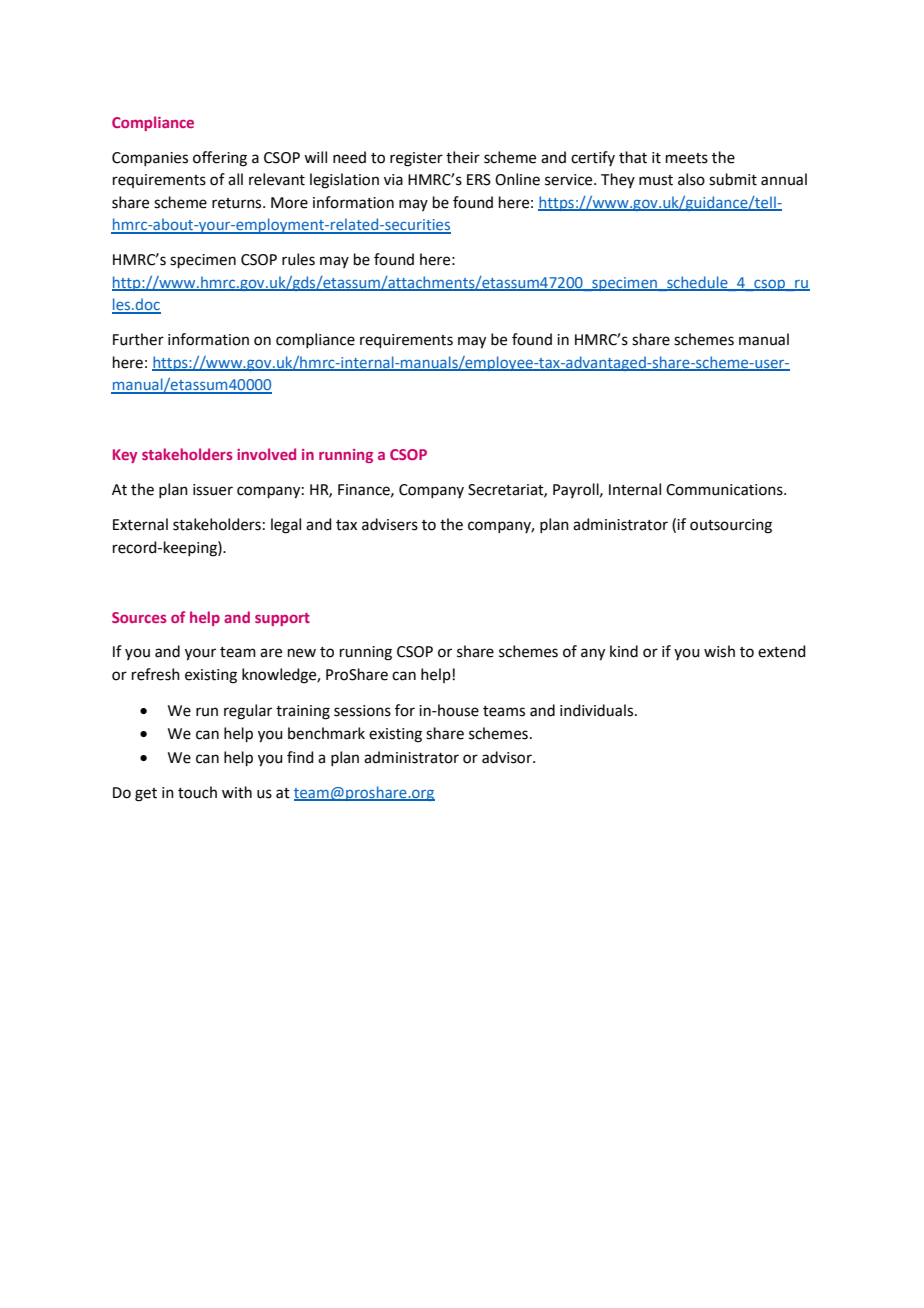 This screenshot has width=924, height=1308. Describe the element at coordinates (691, 179) in the screenshot. I see `also` at that location.
